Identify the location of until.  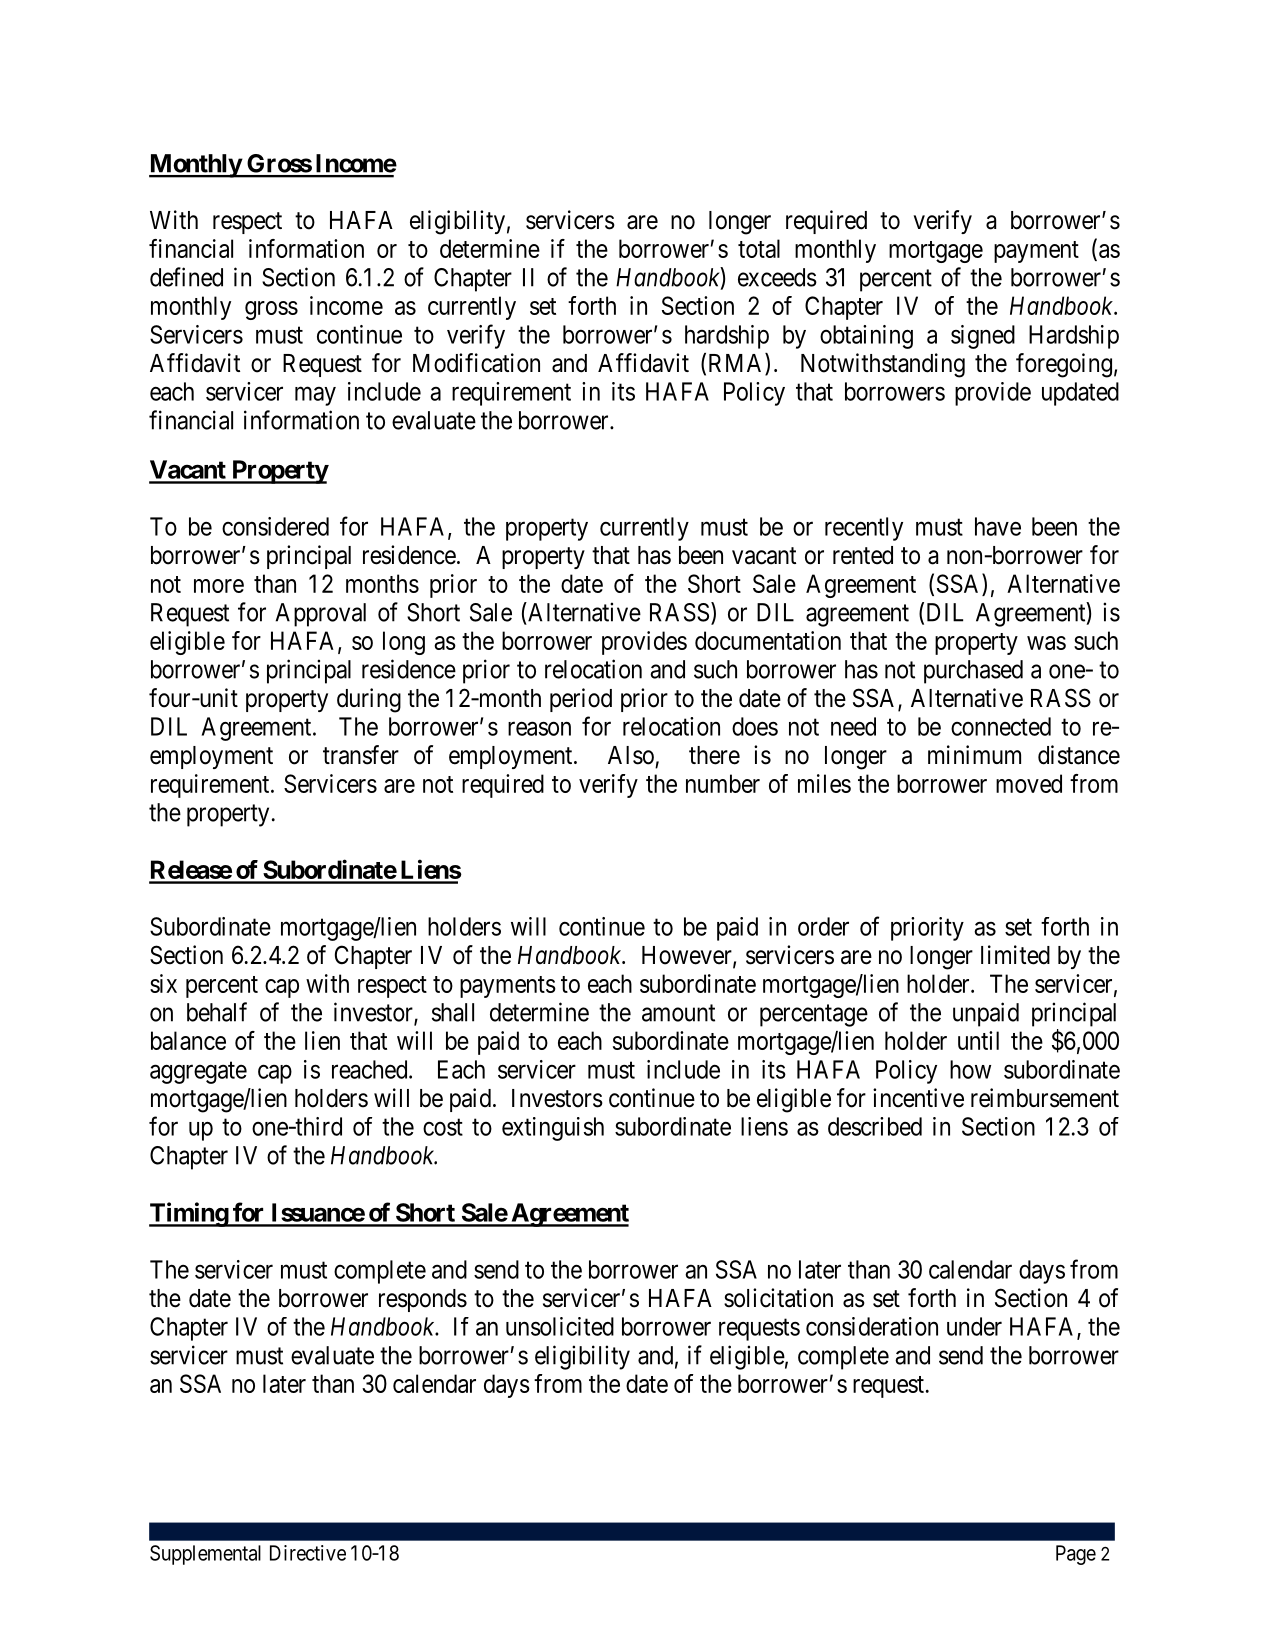
(978, 1040).
